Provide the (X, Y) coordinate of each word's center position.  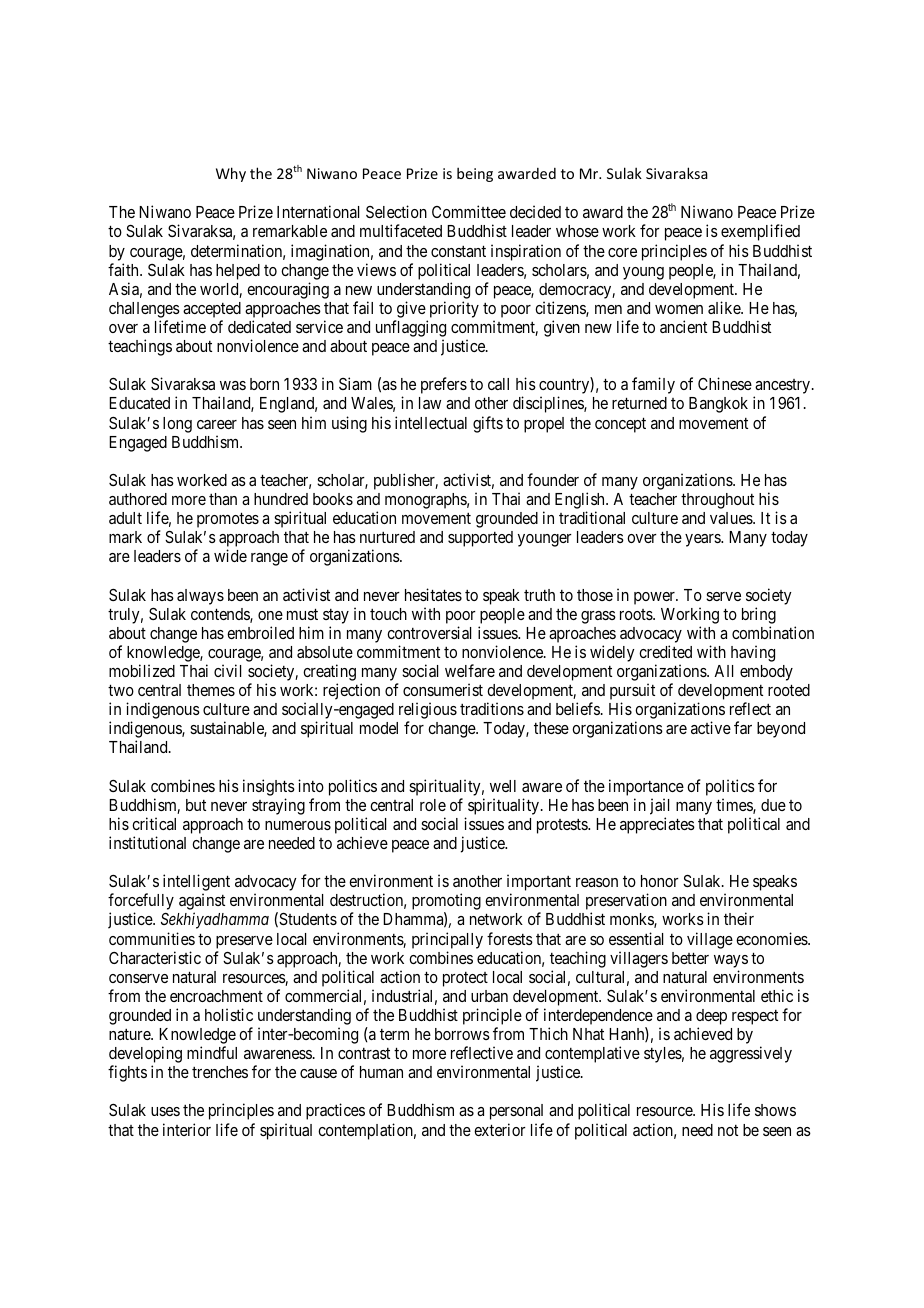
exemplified (760, 232)
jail (659, 806)
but (196, 805)
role (433, 805)
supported (480, 539)
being (475, 174)
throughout (717, 501)
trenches (220, 1072)
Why (231, 174)
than (223, 499)
